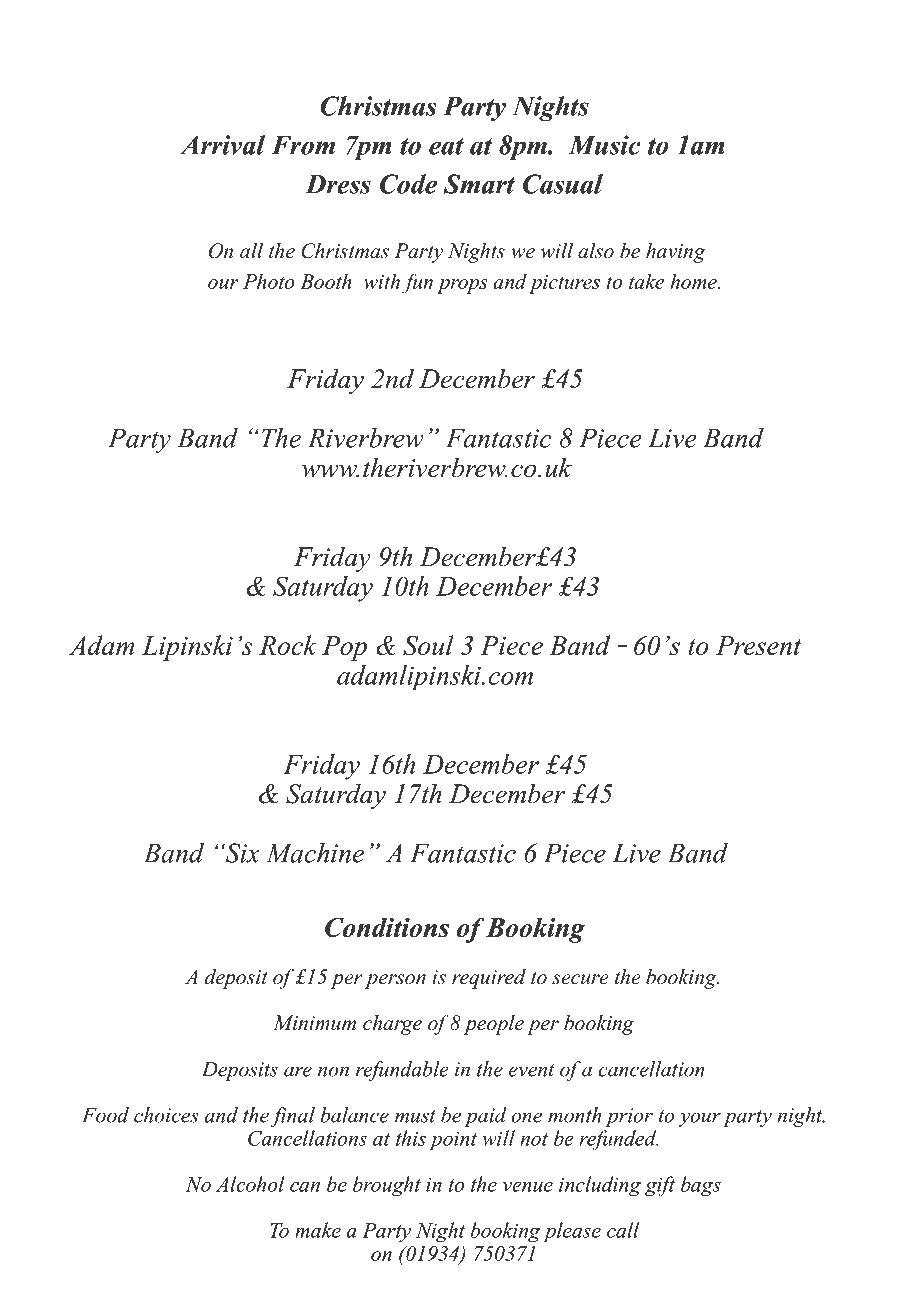 Image resolution: width=924 pixels, height=1308 pixels. Describe the element at coordinates (408, 184) in the document. I see `Code` at that location.
